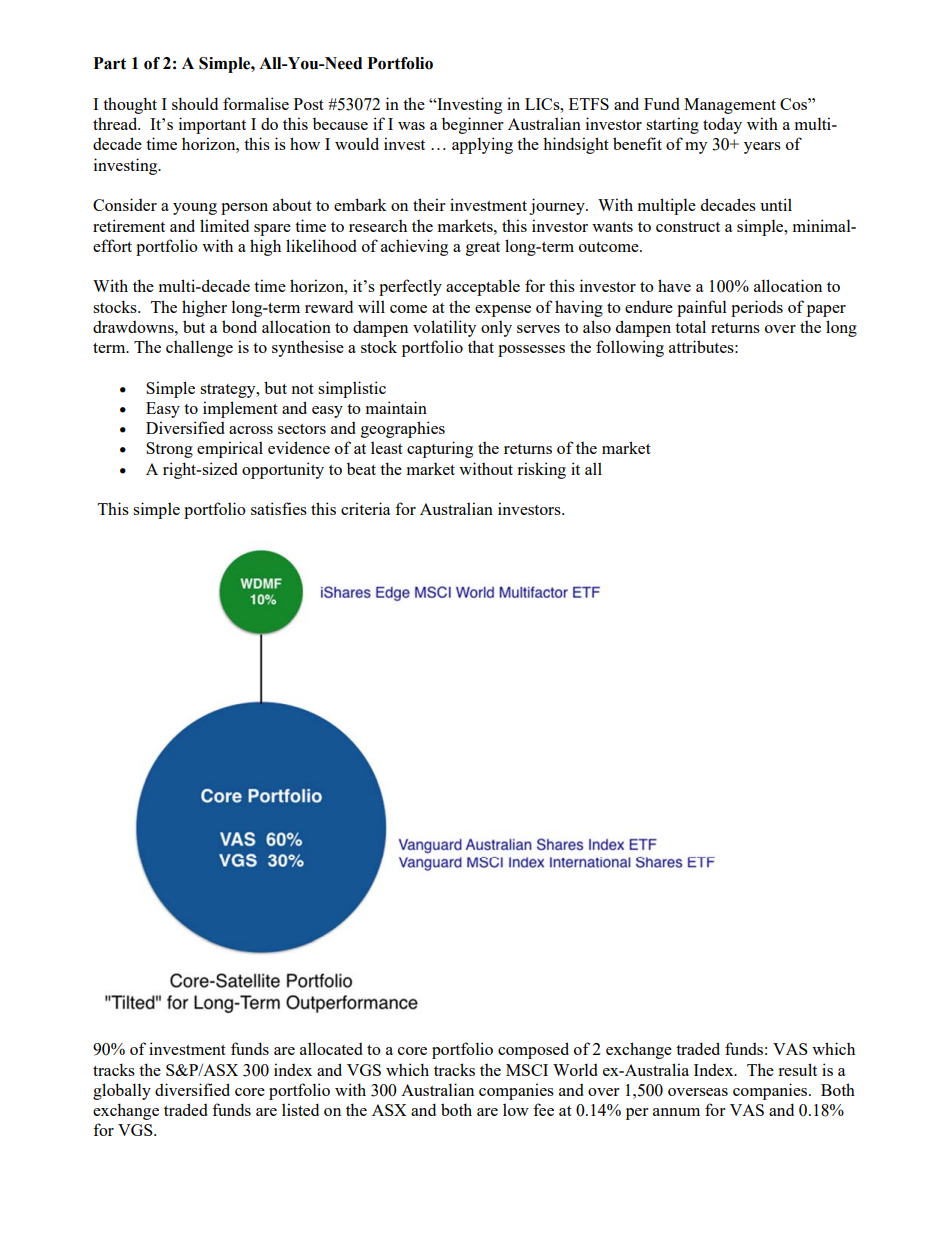  What do you see at coordinates (730, 106) in the page?
I see `Management` at bounding box center [730, 106].
